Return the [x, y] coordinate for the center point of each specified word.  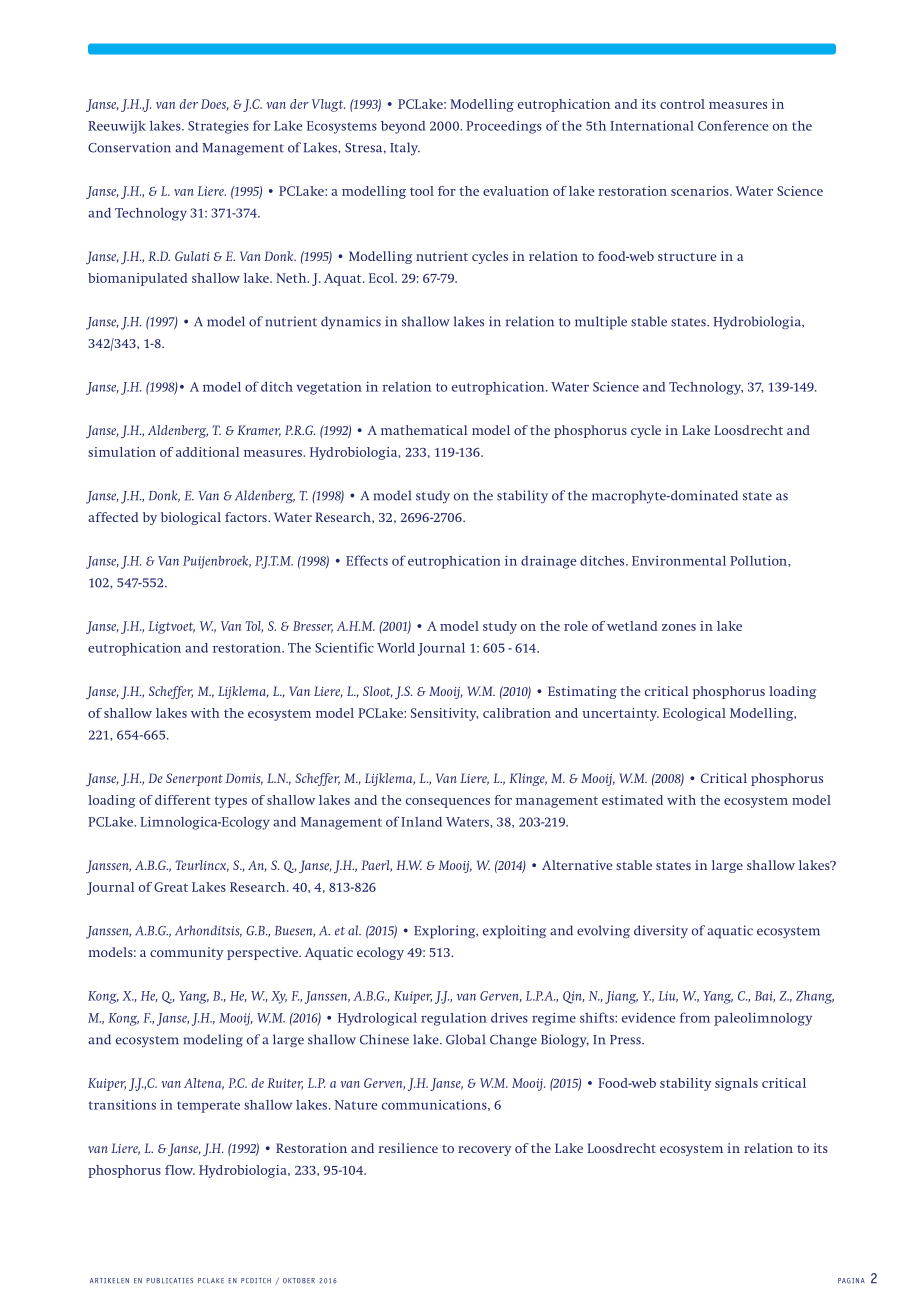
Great [171, 887]
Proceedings [504, 127]
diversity [661, 932]
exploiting [514, 932]
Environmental [679, 561]
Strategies [218, 127]
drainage [549, 562]
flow [180, 1170]
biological [191, 518]
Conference [733, 125]
